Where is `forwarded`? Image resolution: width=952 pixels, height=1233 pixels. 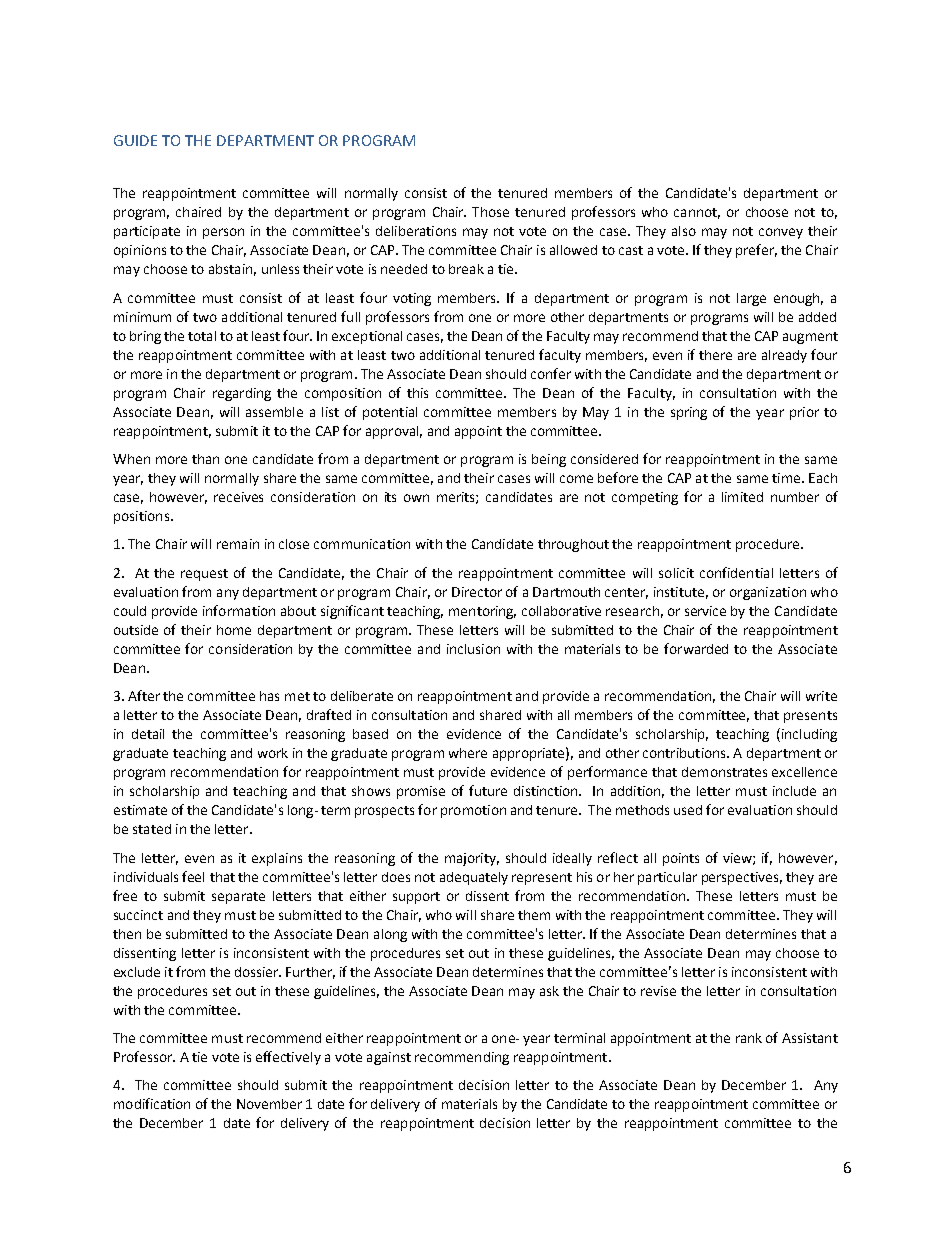
forwarded is located at coordinates (696, 648).
